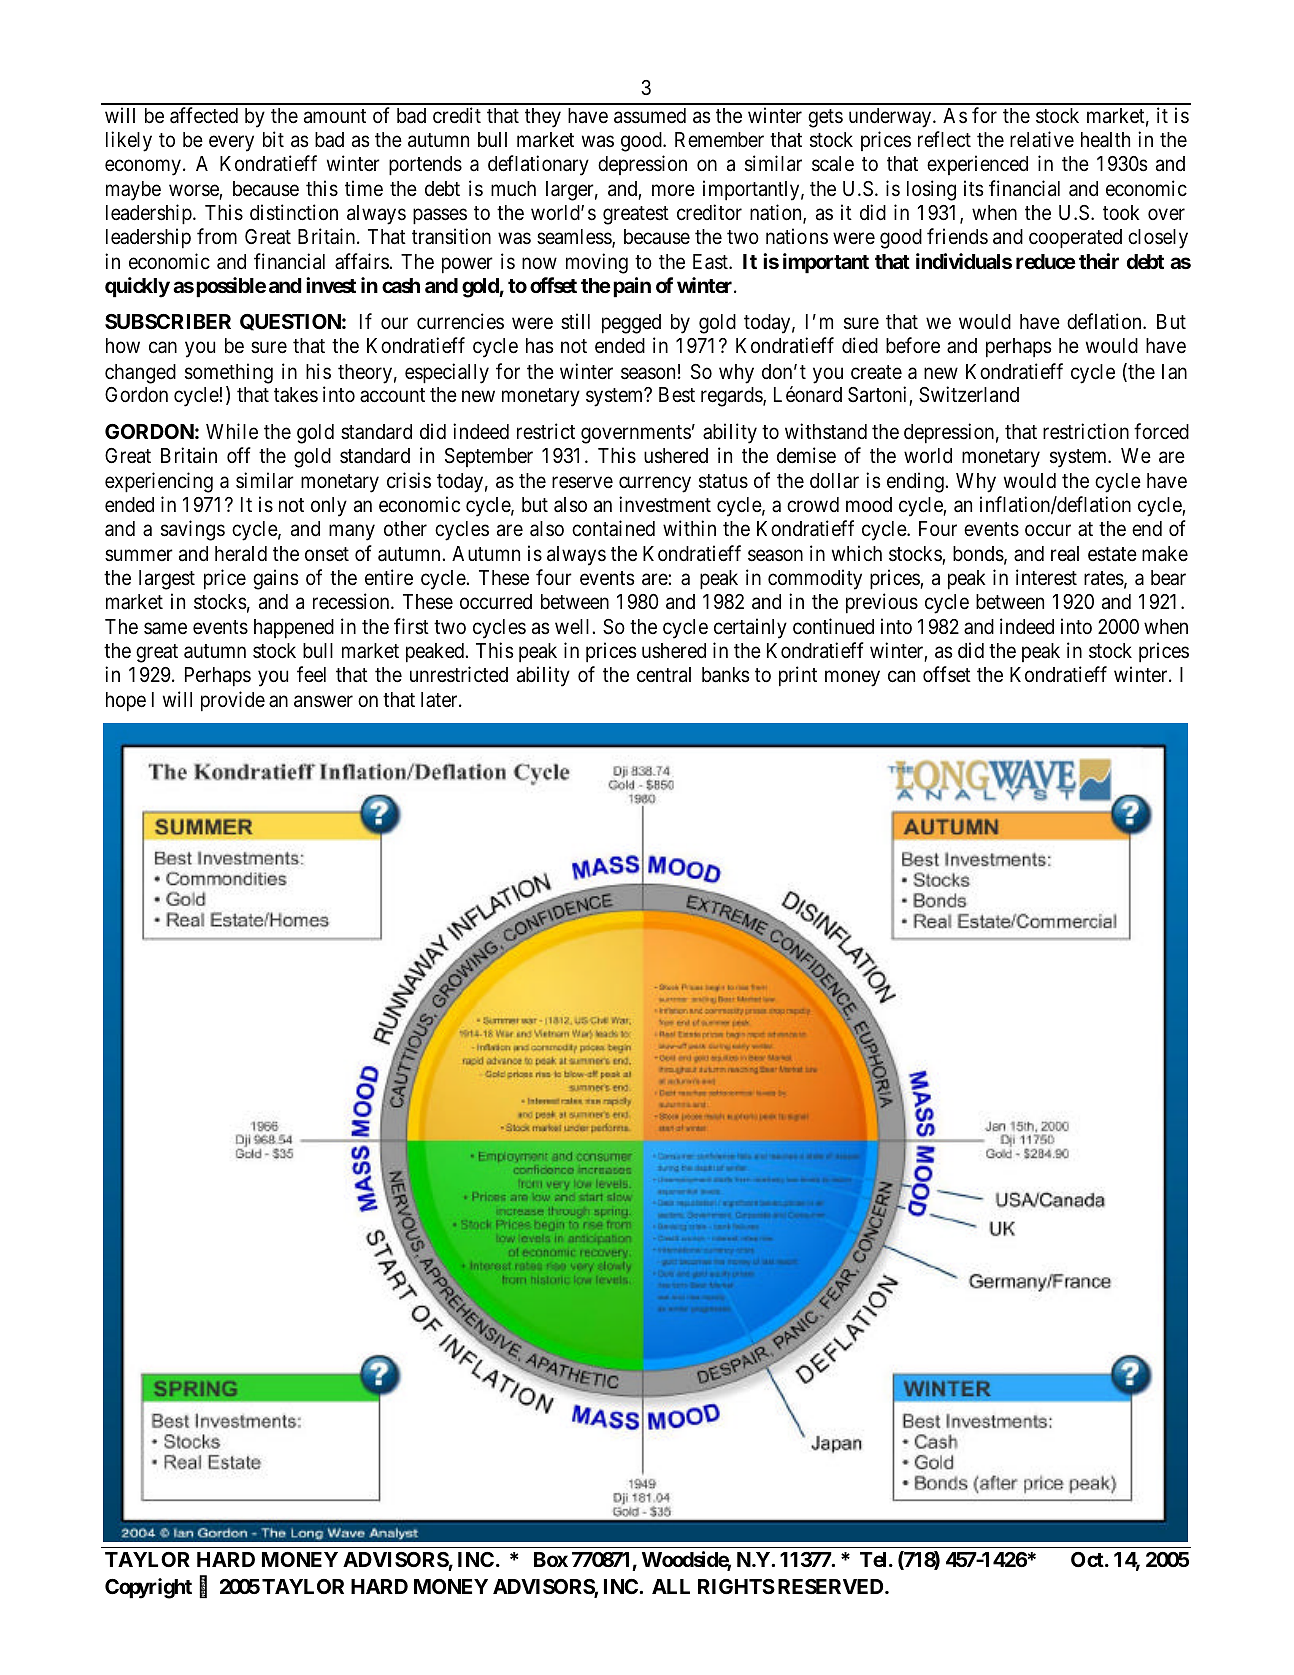  I want to click on print, so click(798, 676).
